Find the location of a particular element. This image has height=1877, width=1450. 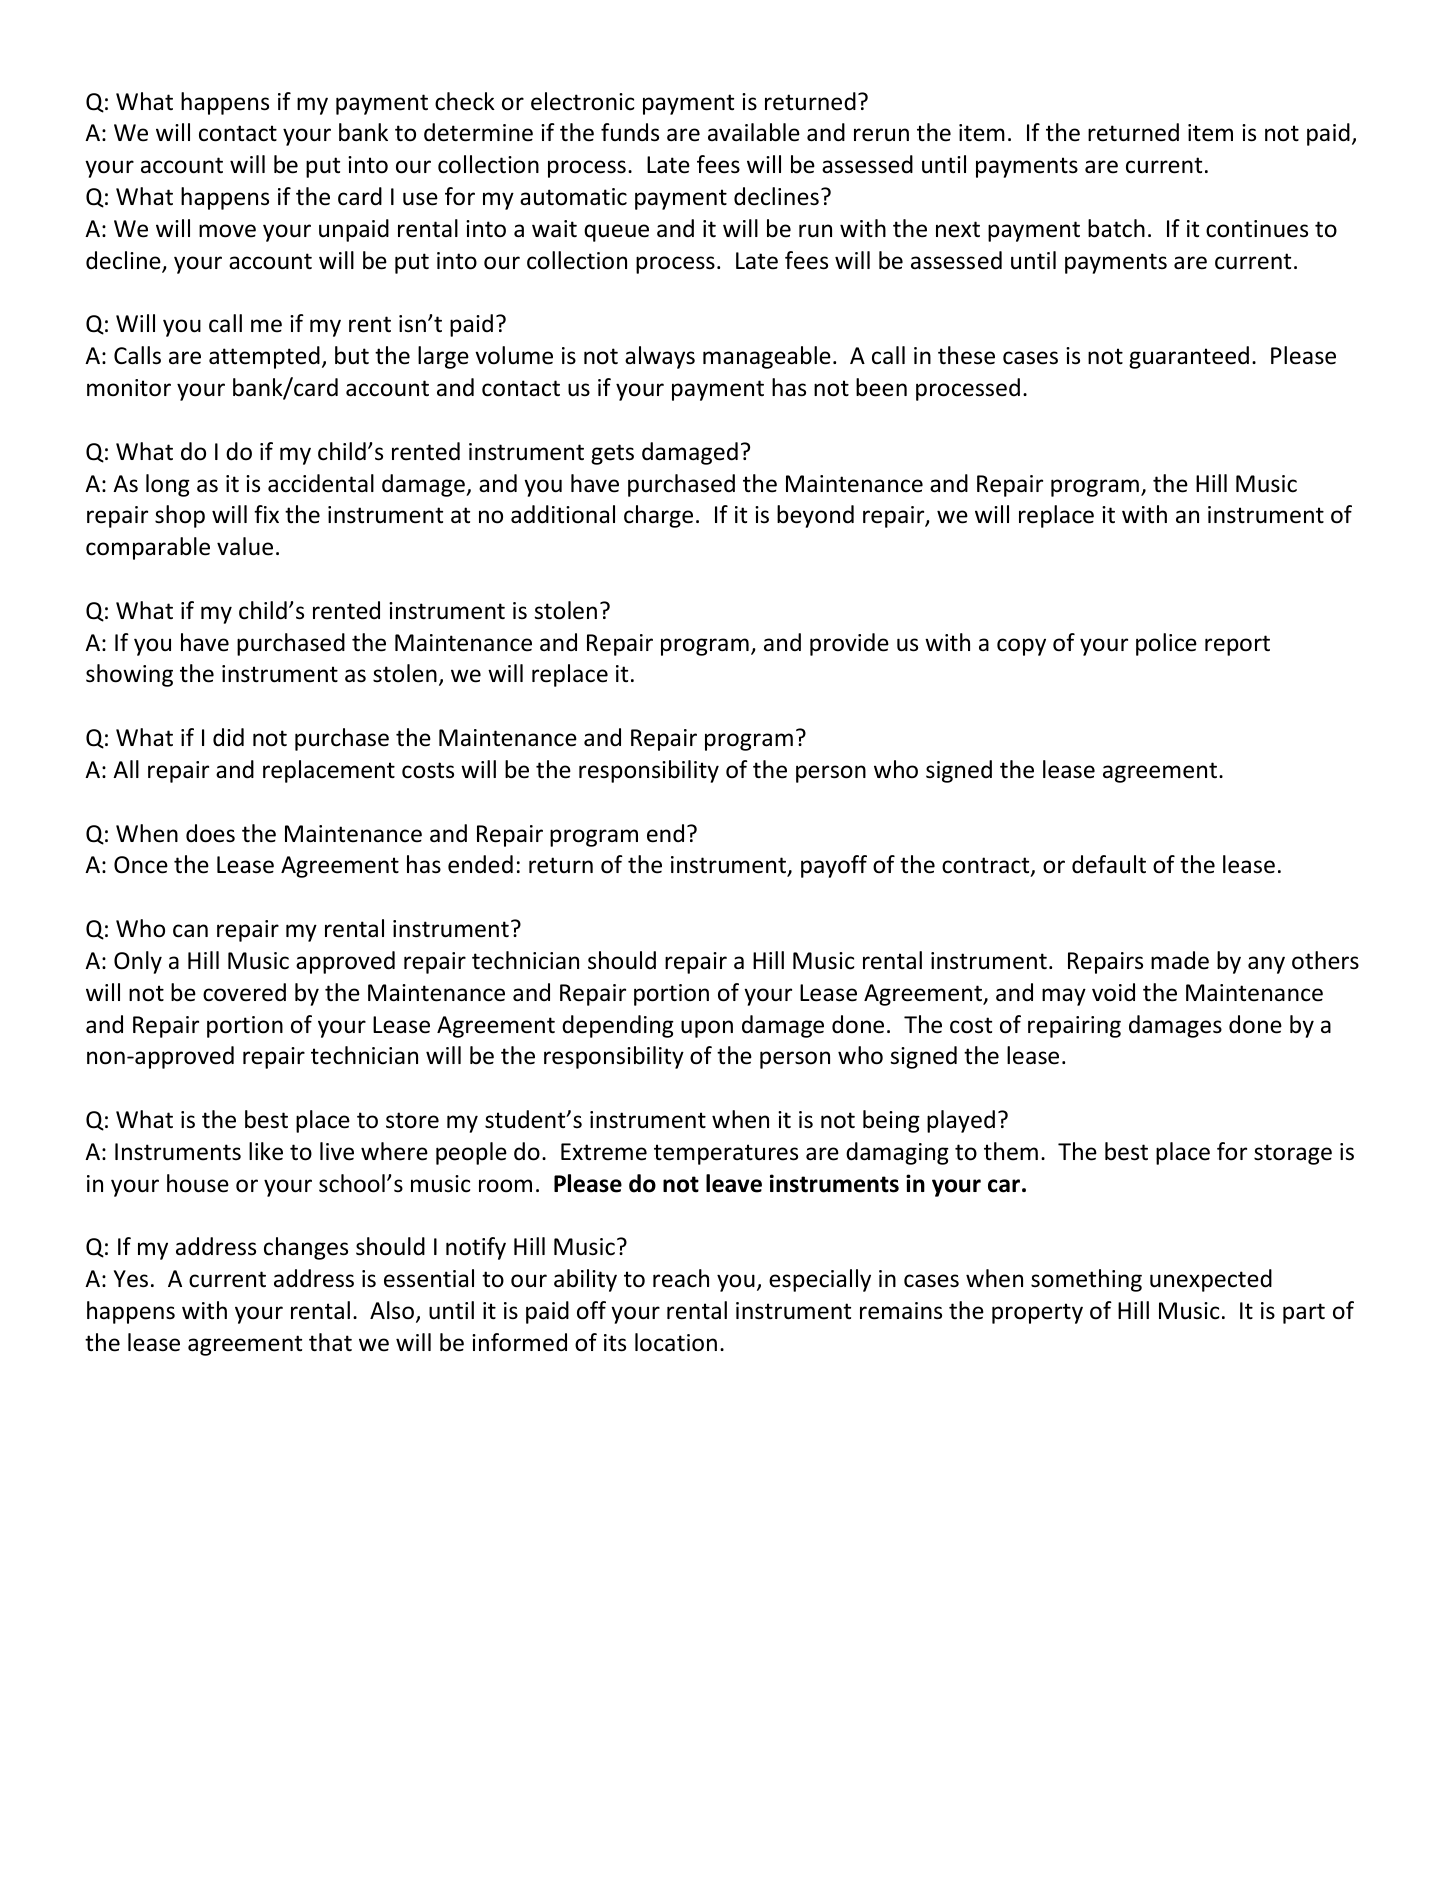

provide is located at coordinates (849, 644).
